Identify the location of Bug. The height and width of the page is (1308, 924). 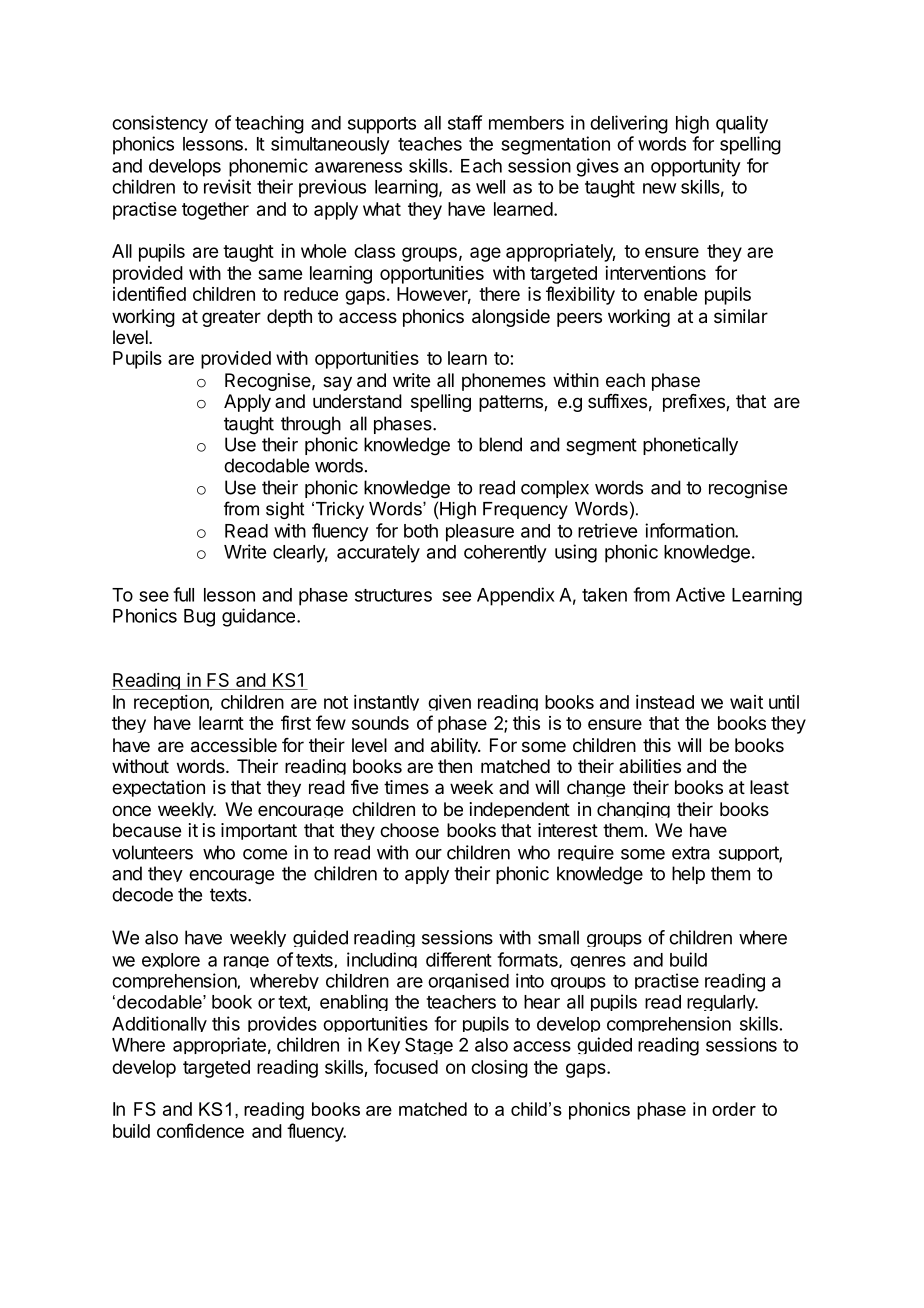
(199, 618).
